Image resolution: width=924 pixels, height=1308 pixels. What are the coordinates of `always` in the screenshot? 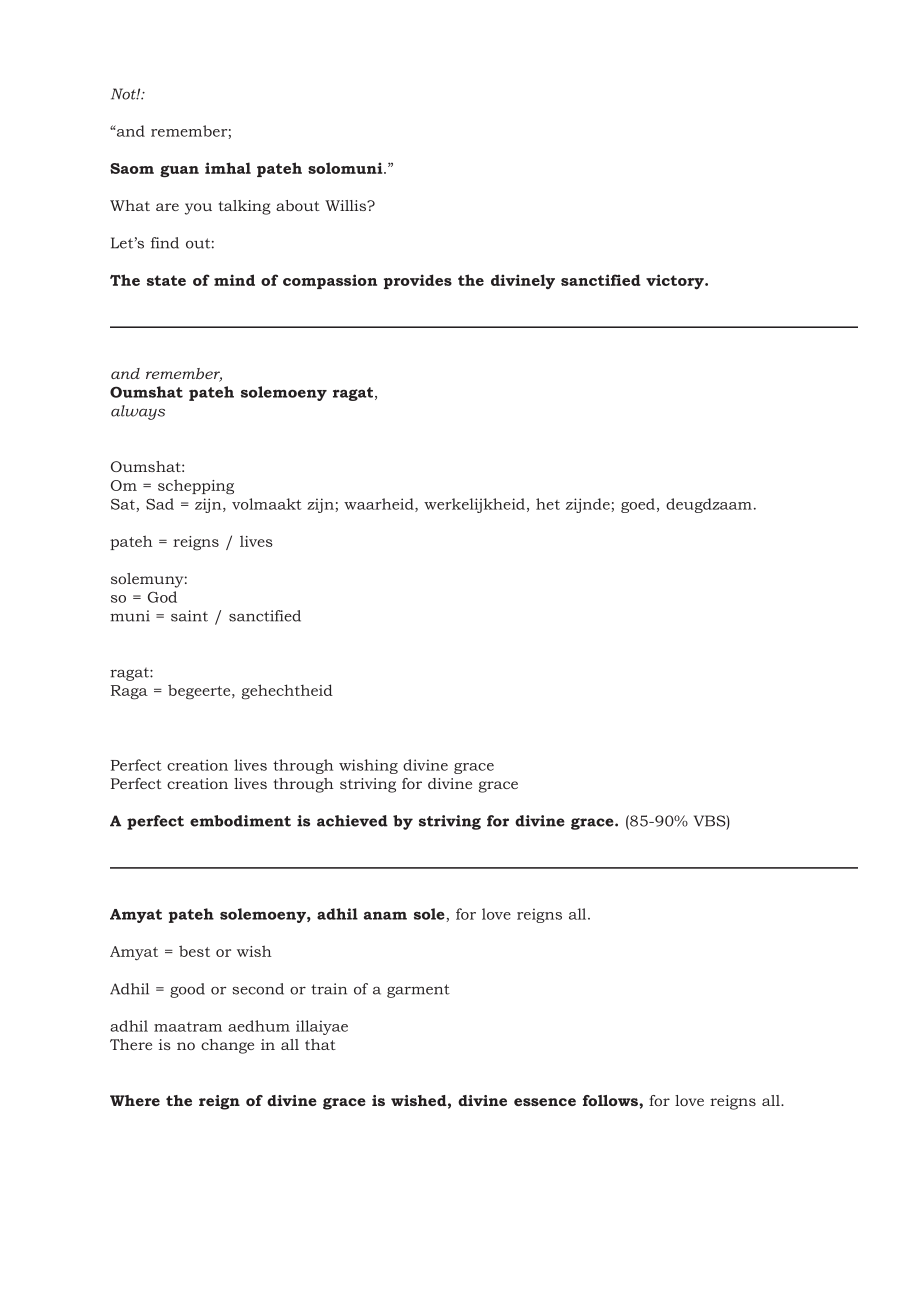 It's located at (138, 412).
